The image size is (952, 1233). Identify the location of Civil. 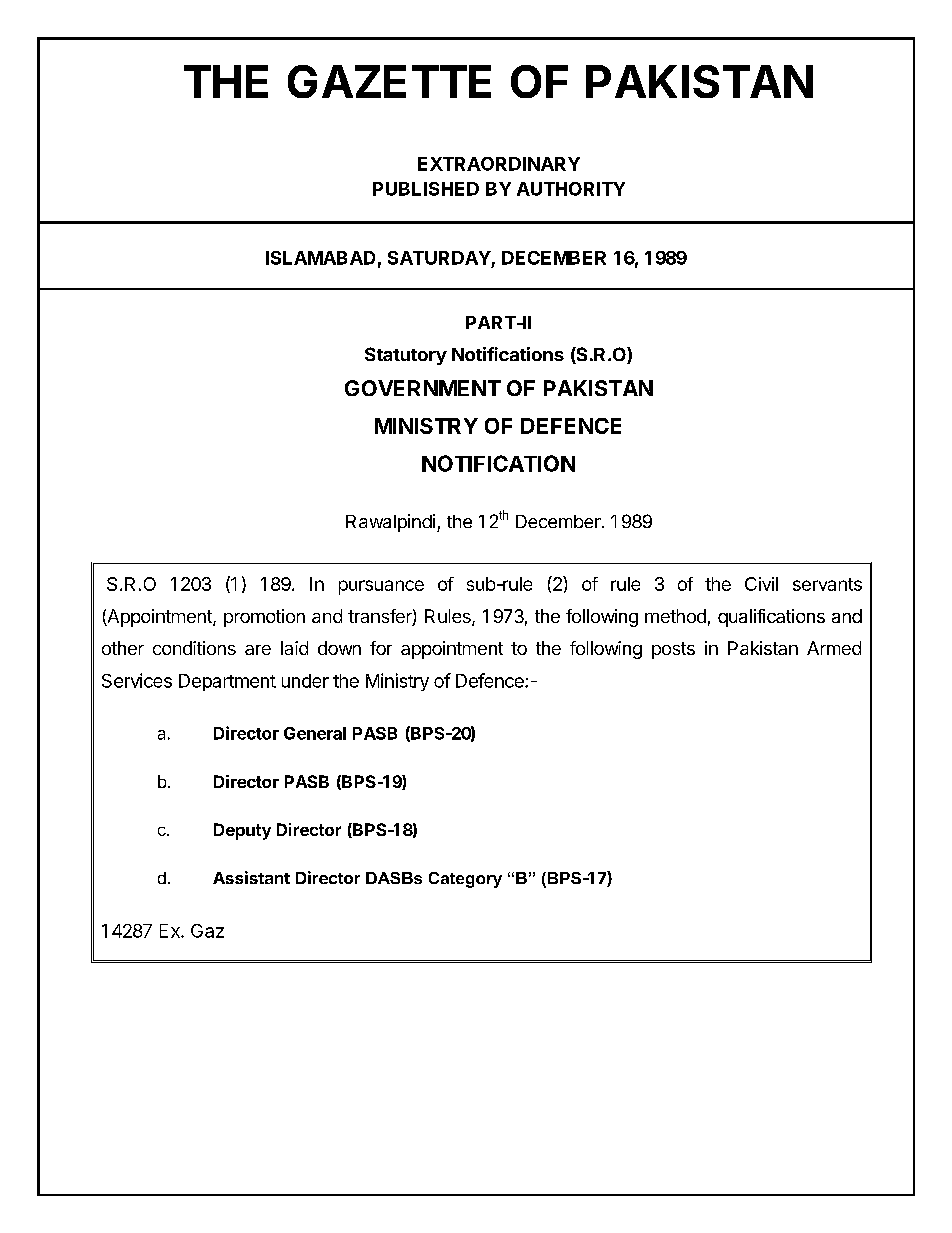
(761, 584).
